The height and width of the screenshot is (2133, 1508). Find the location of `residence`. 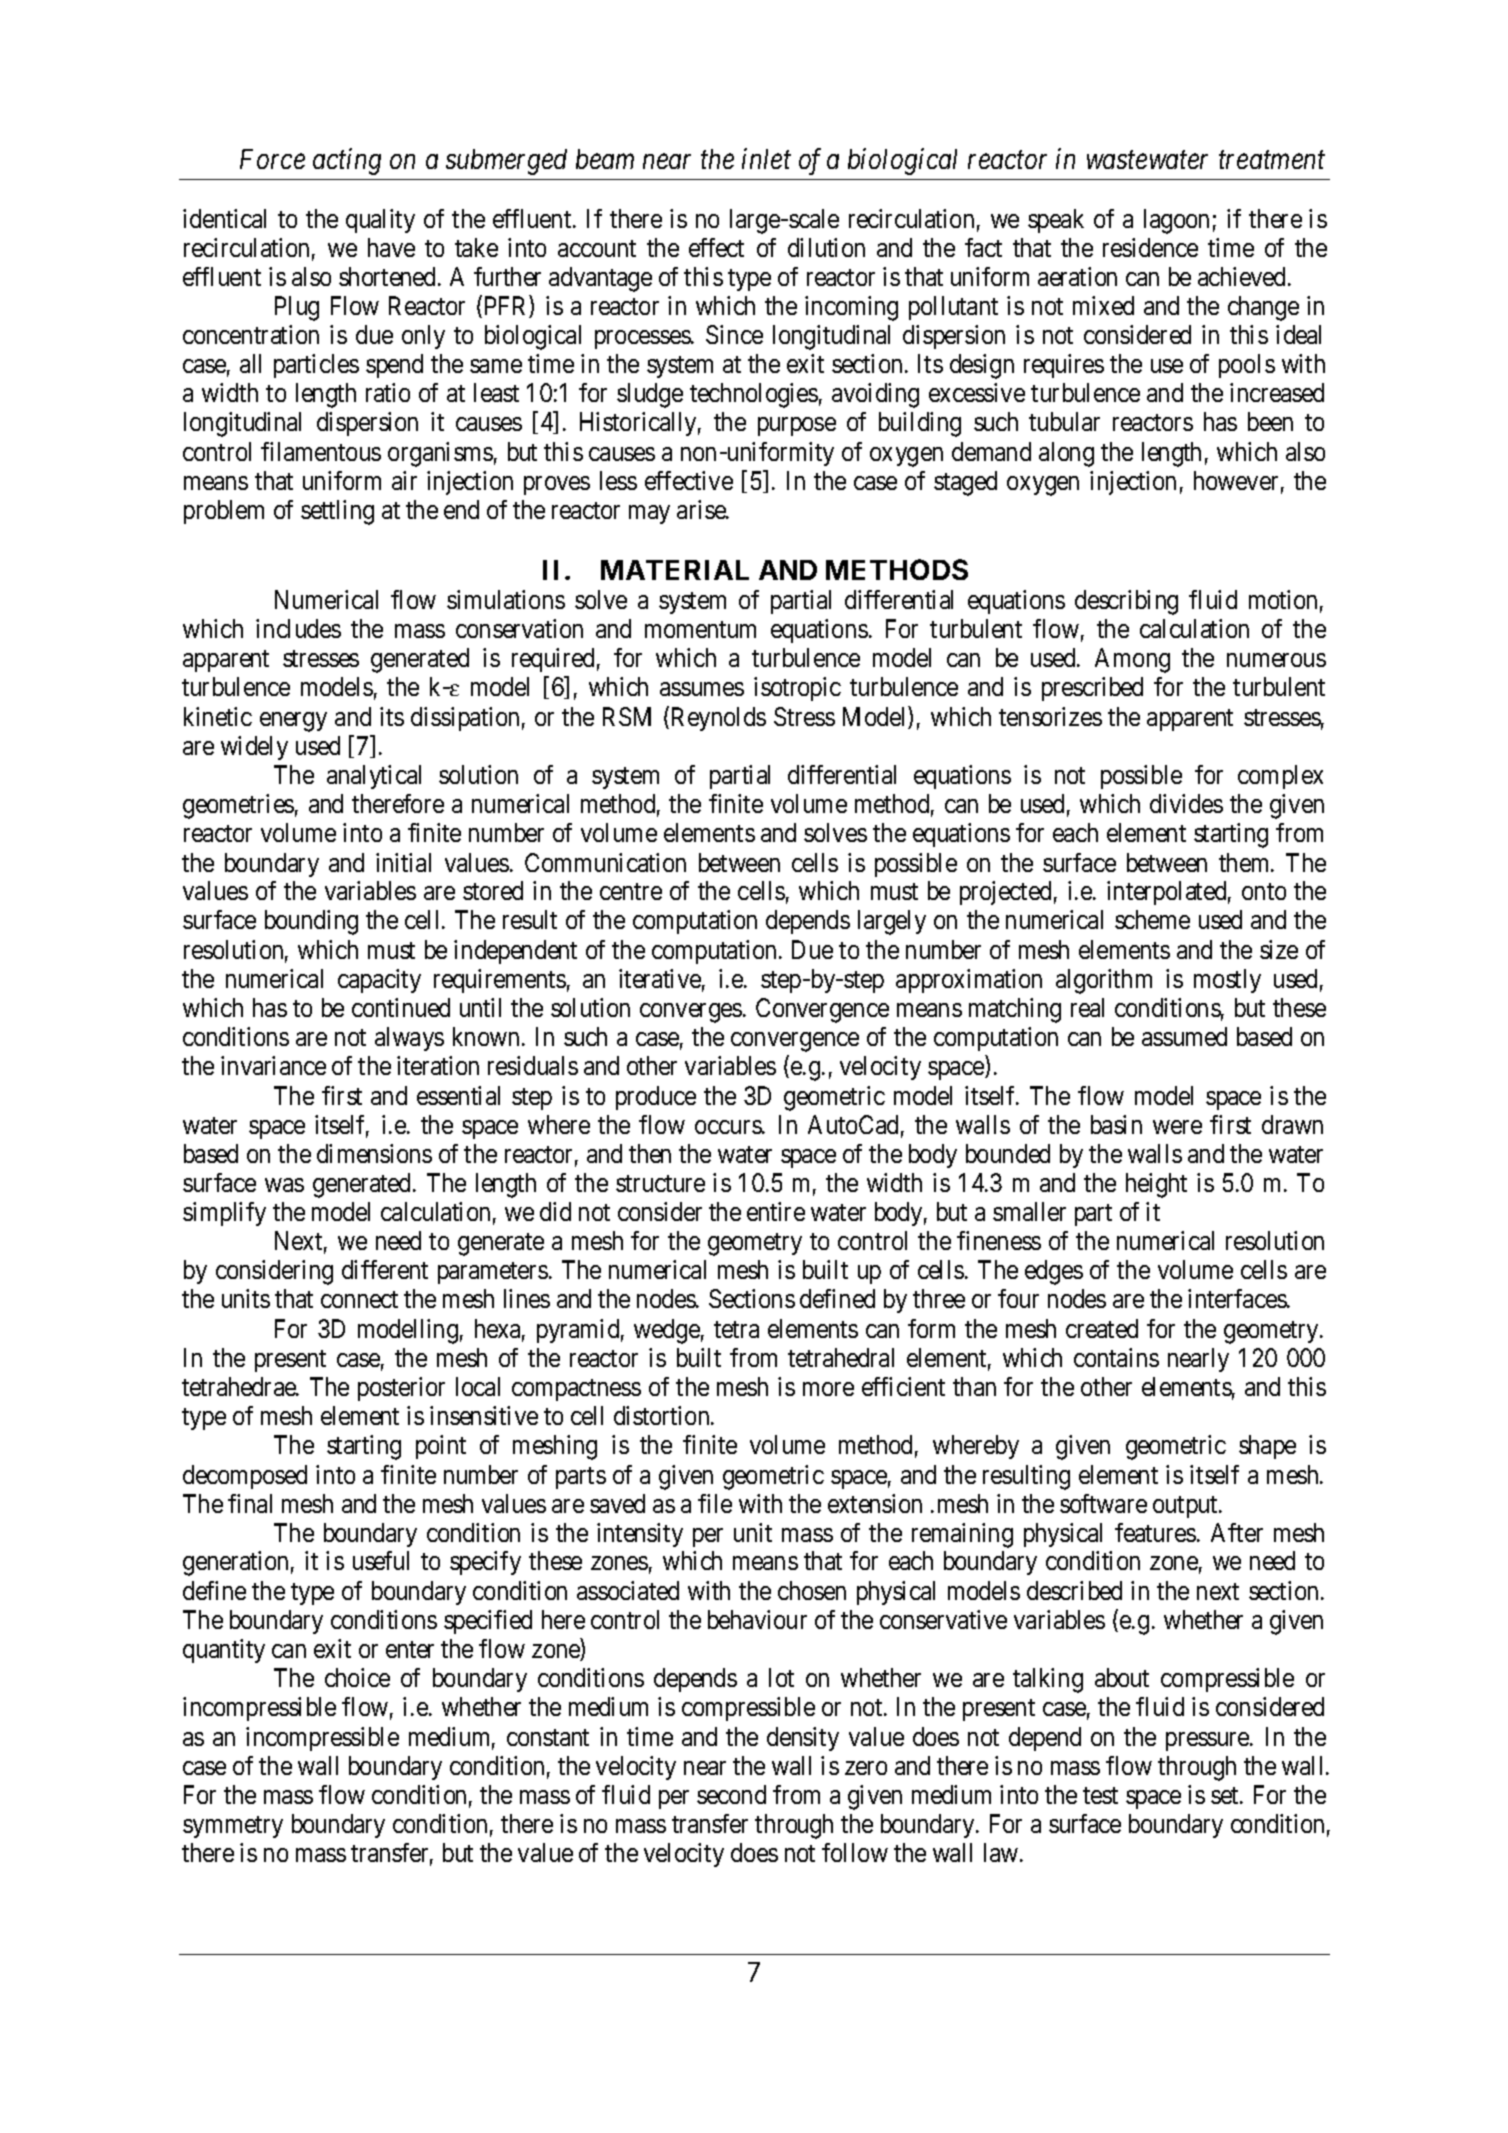

residence is located at coordinates (1150, 247).
